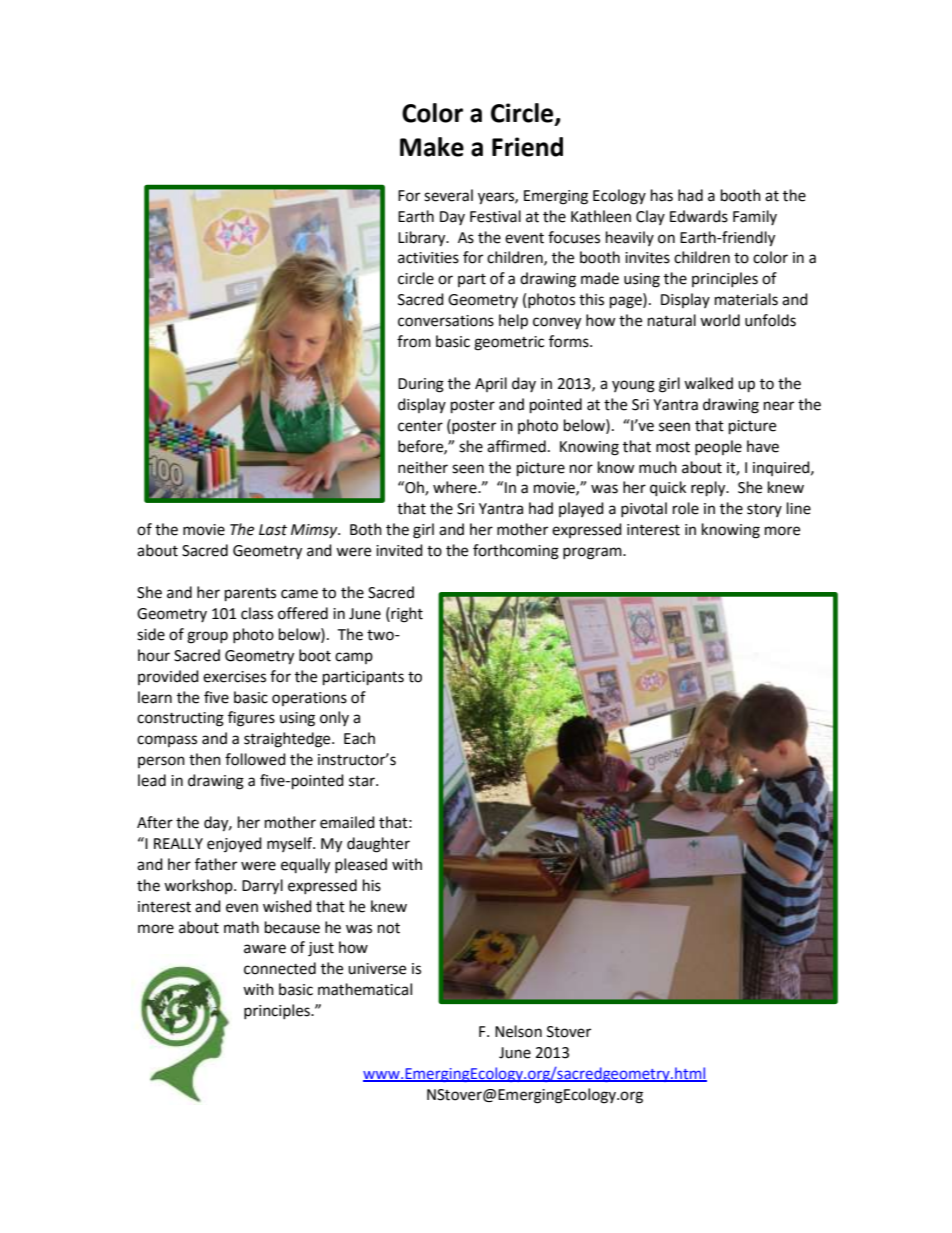 The image size is (952, 1233). I want to click on then, so click(205, 759).
